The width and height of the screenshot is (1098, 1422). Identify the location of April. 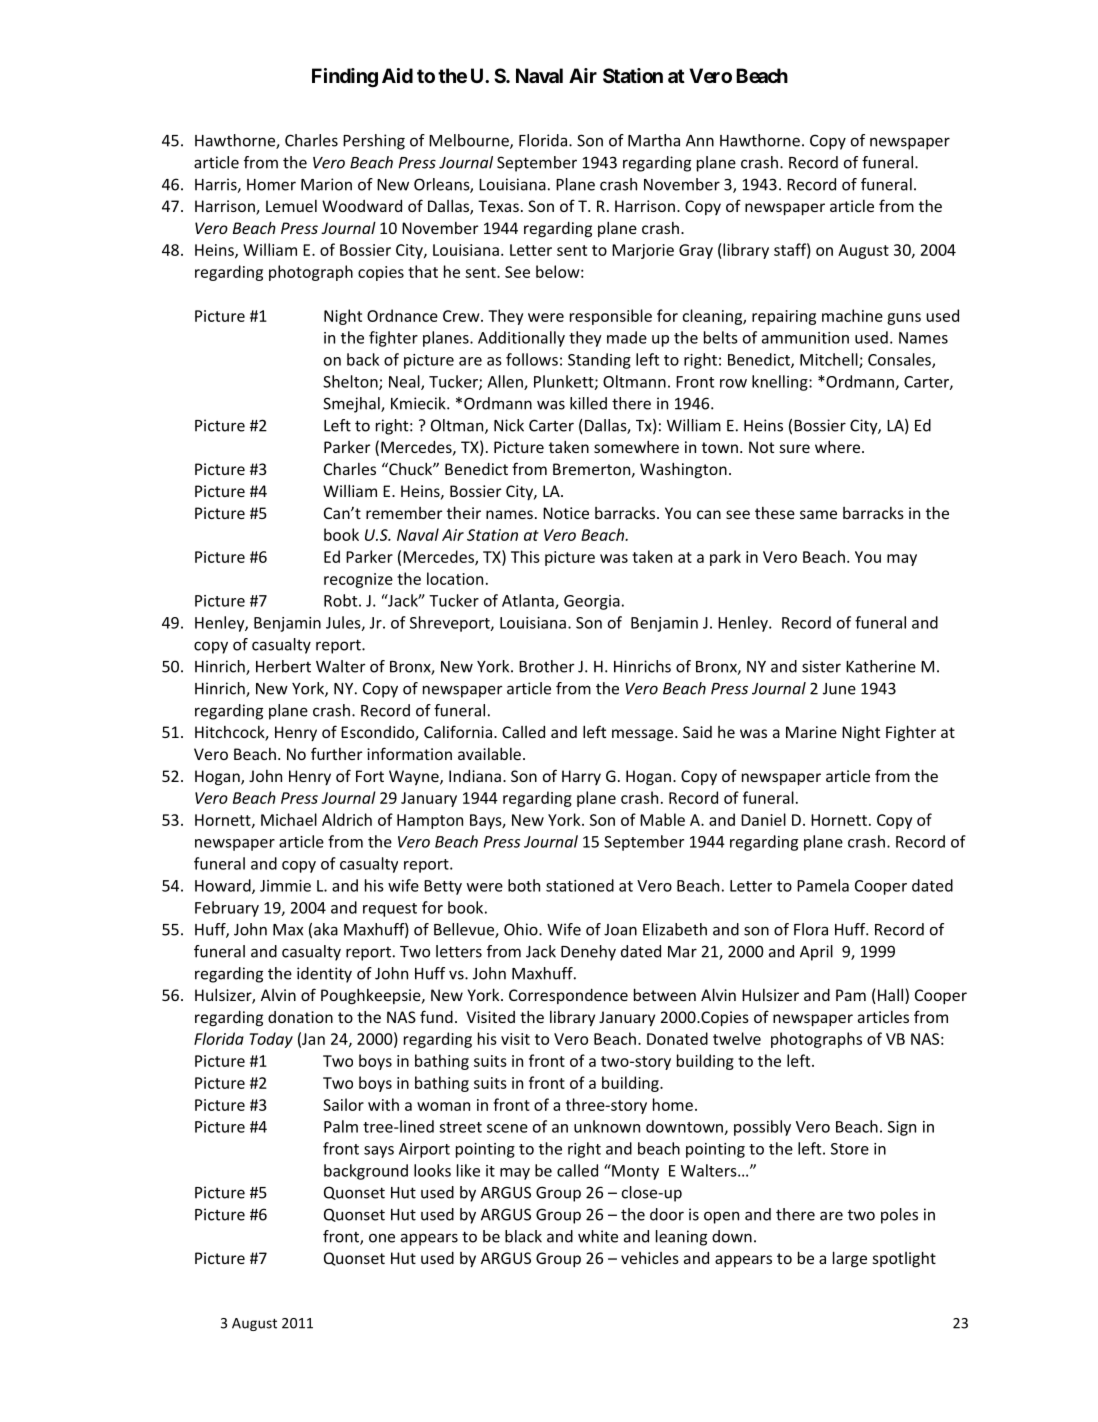
(816, 953).
